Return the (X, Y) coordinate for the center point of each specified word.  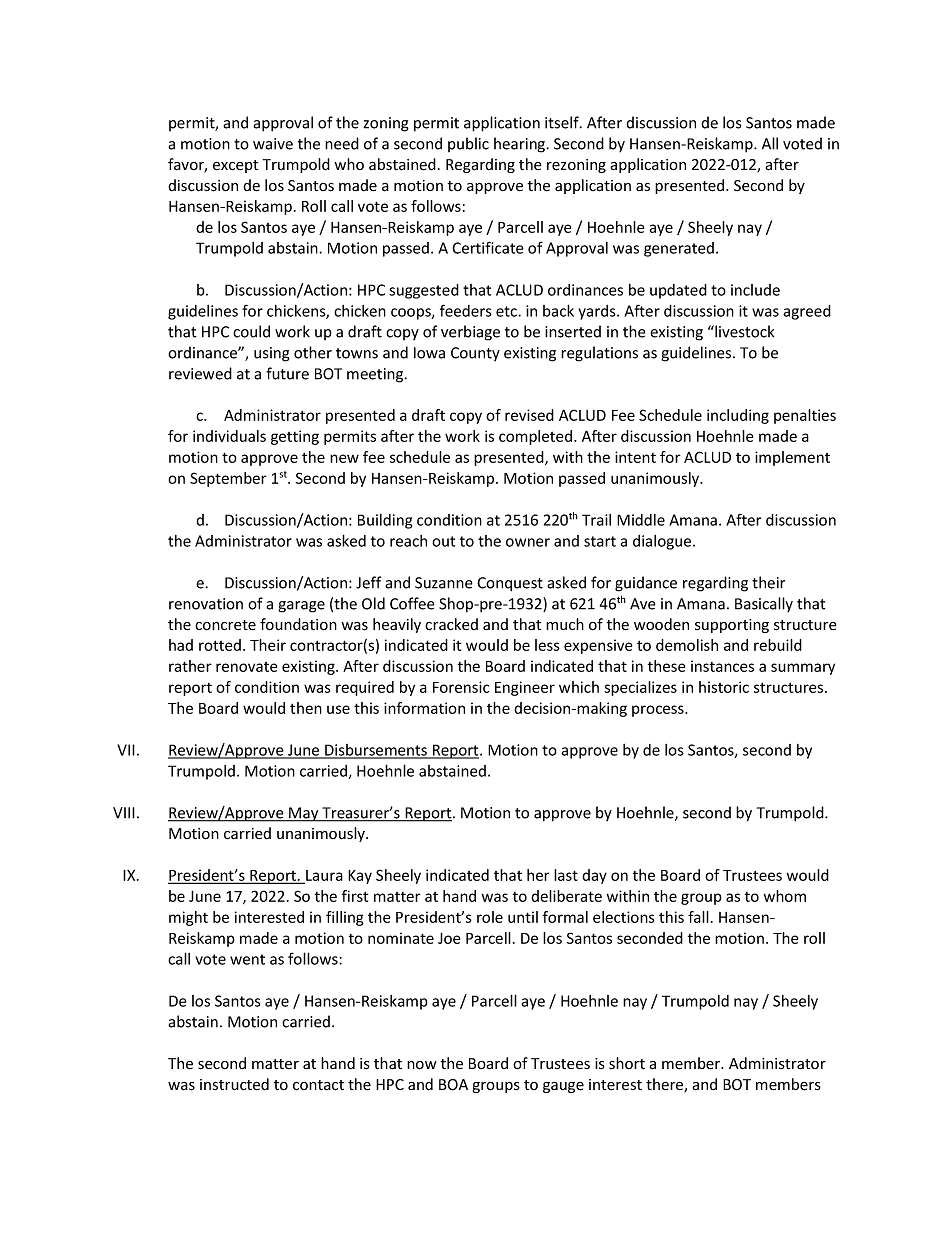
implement (792, 458)
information (424, 708)
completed (537, 437)
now (422, 1065)
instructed (234, 1084)
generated (679, 249)
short (627, 1063)
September (228, 479)
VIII (124, 813)
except (235, 166)
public (468, 144)
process (659, 711)
